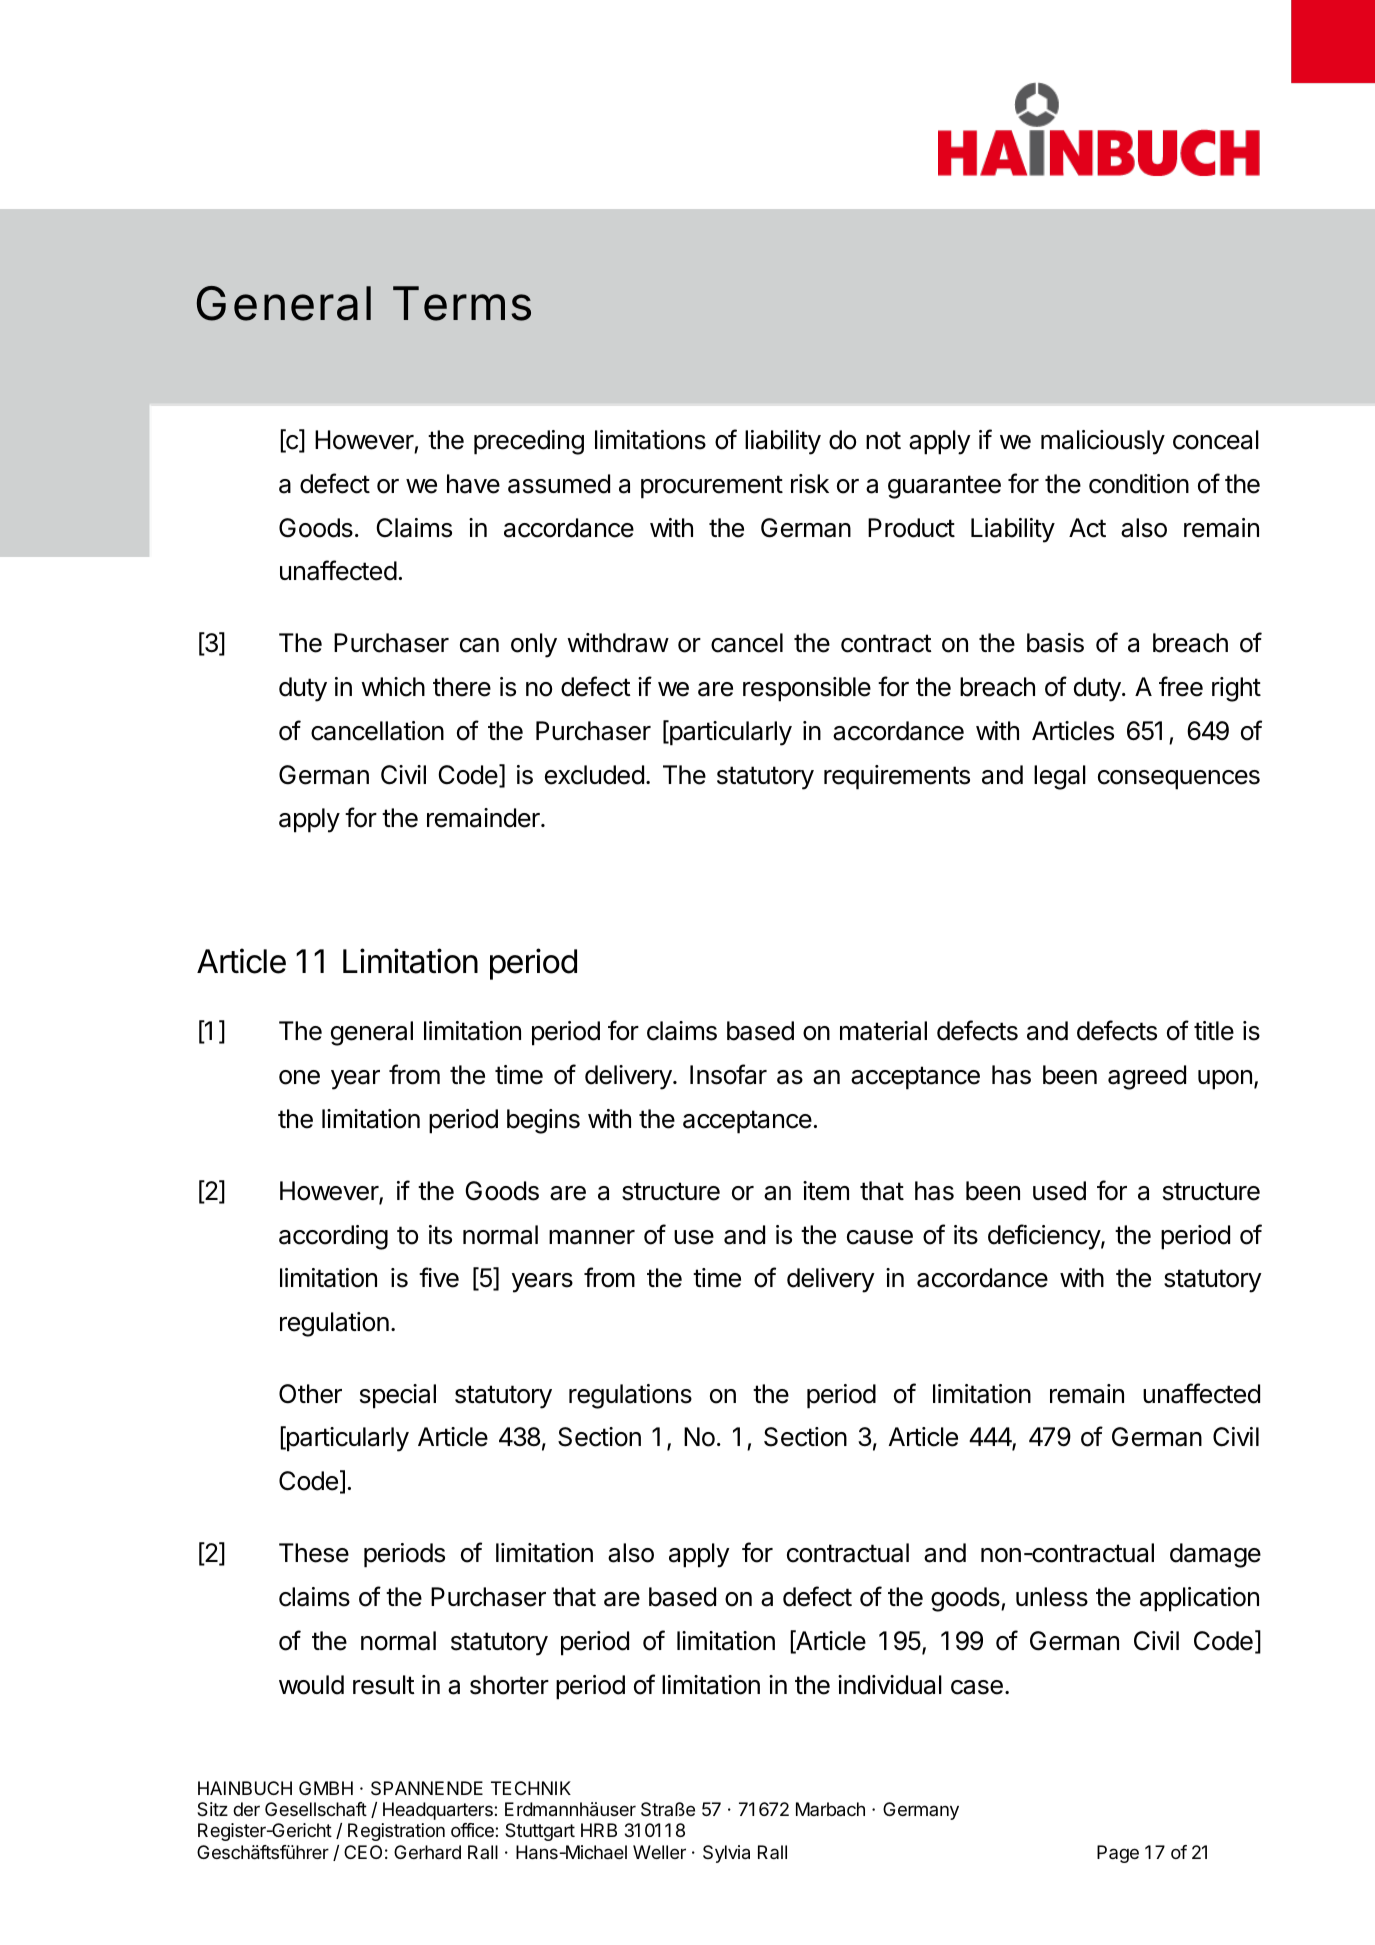 The height and width of the image is (1945, 1375). Describe the element at coordinates (726, 1854) in the image. I see `Sylvia` at that location.
